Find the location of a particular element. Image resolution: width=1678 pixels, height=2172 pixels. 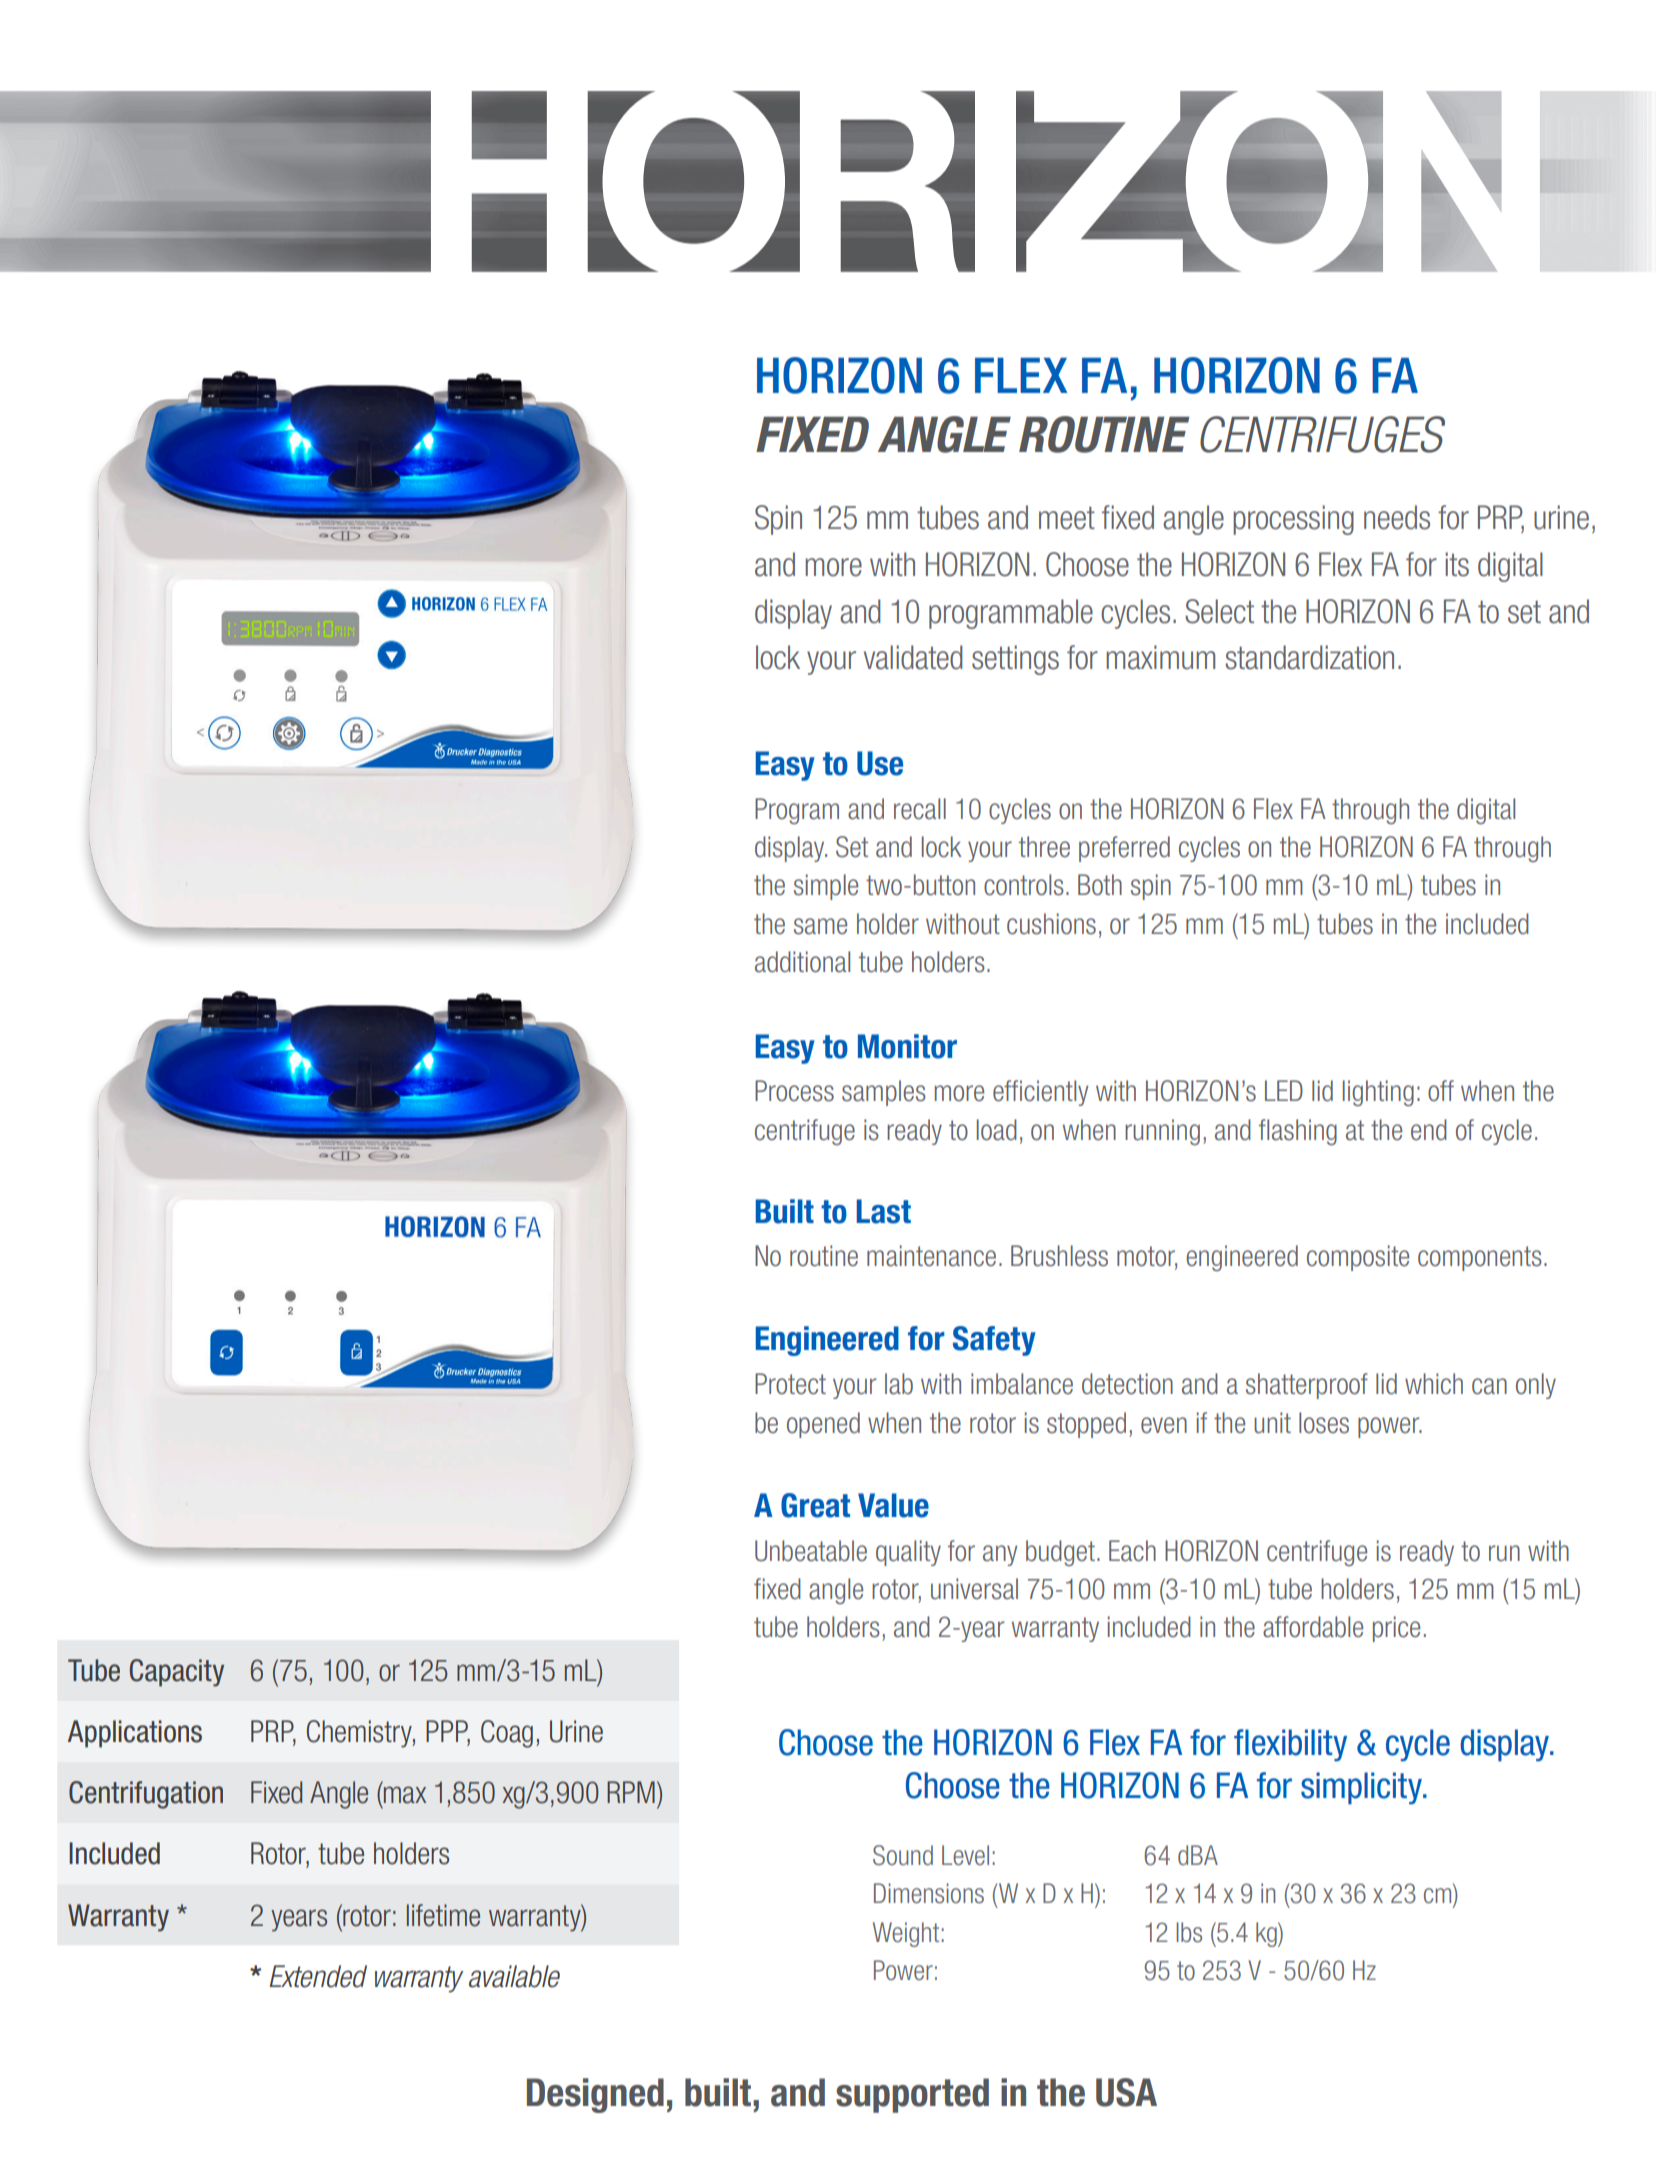

needs is located at coordinates (1397, 517).
